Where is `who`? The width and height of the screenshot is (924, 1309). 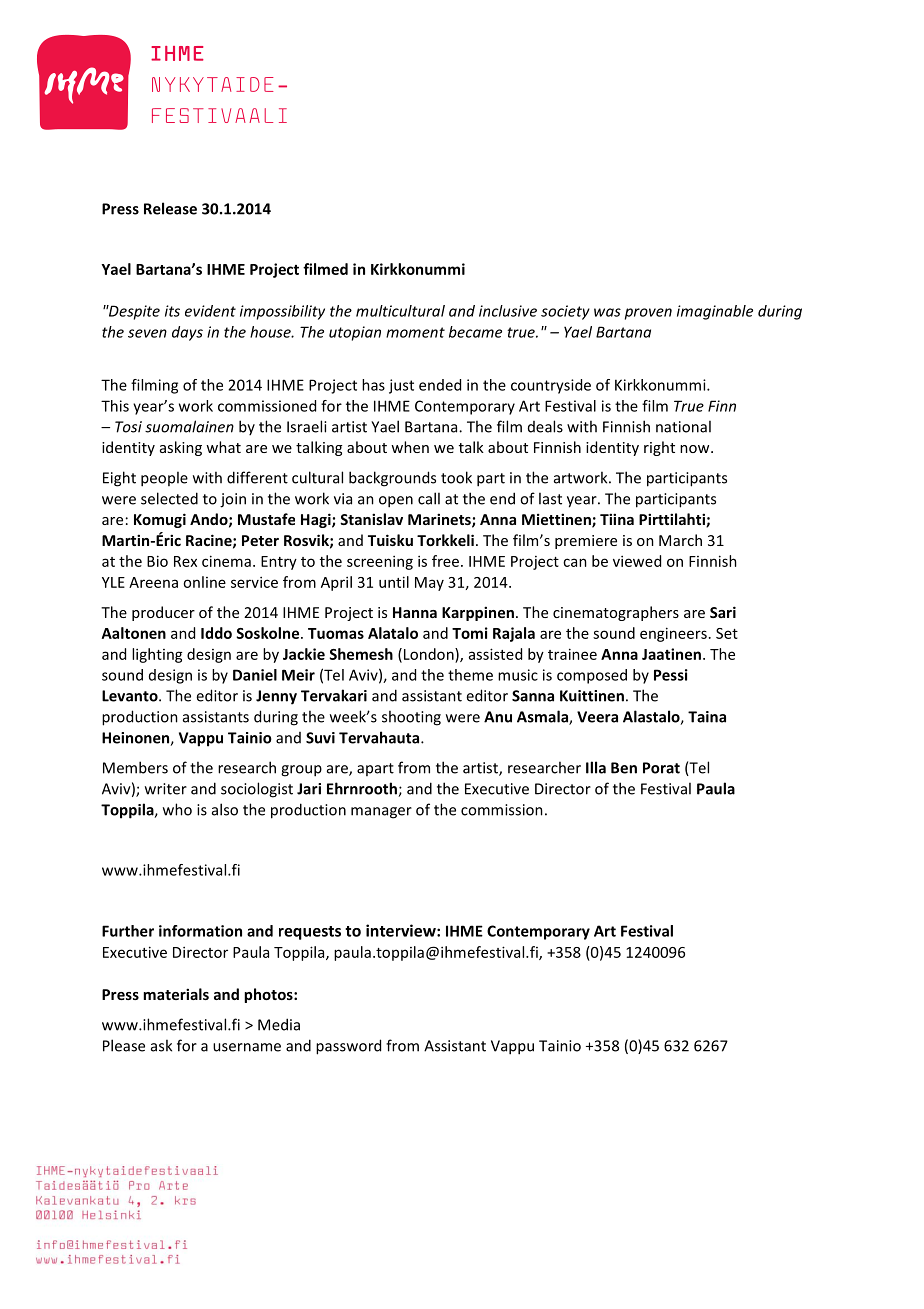
who is located at coordinates (177, 809).
